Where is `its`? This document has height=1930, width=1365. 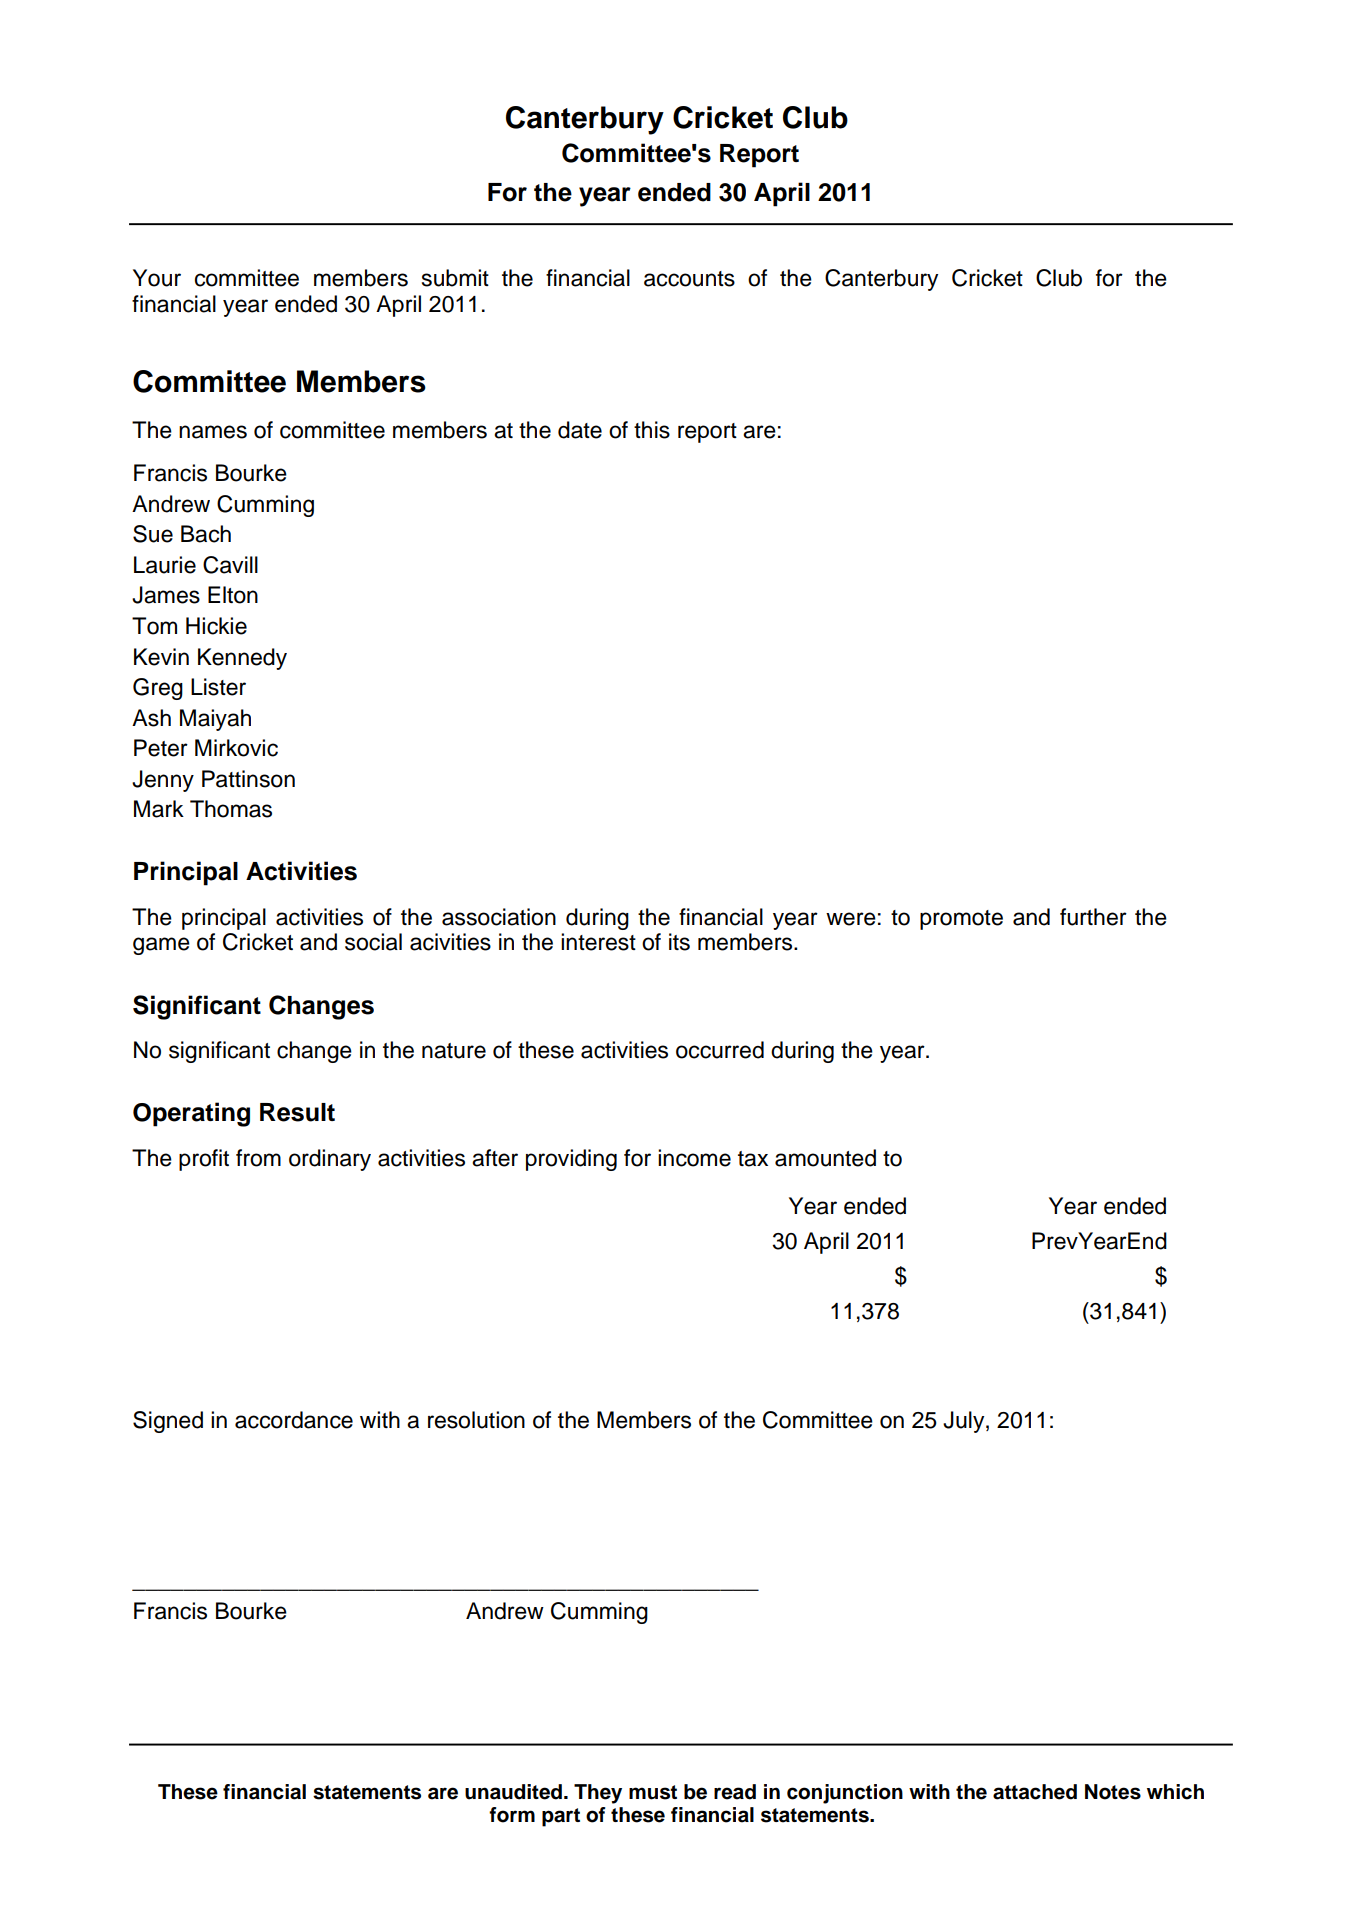 its is located at coordinates (679, 942).
